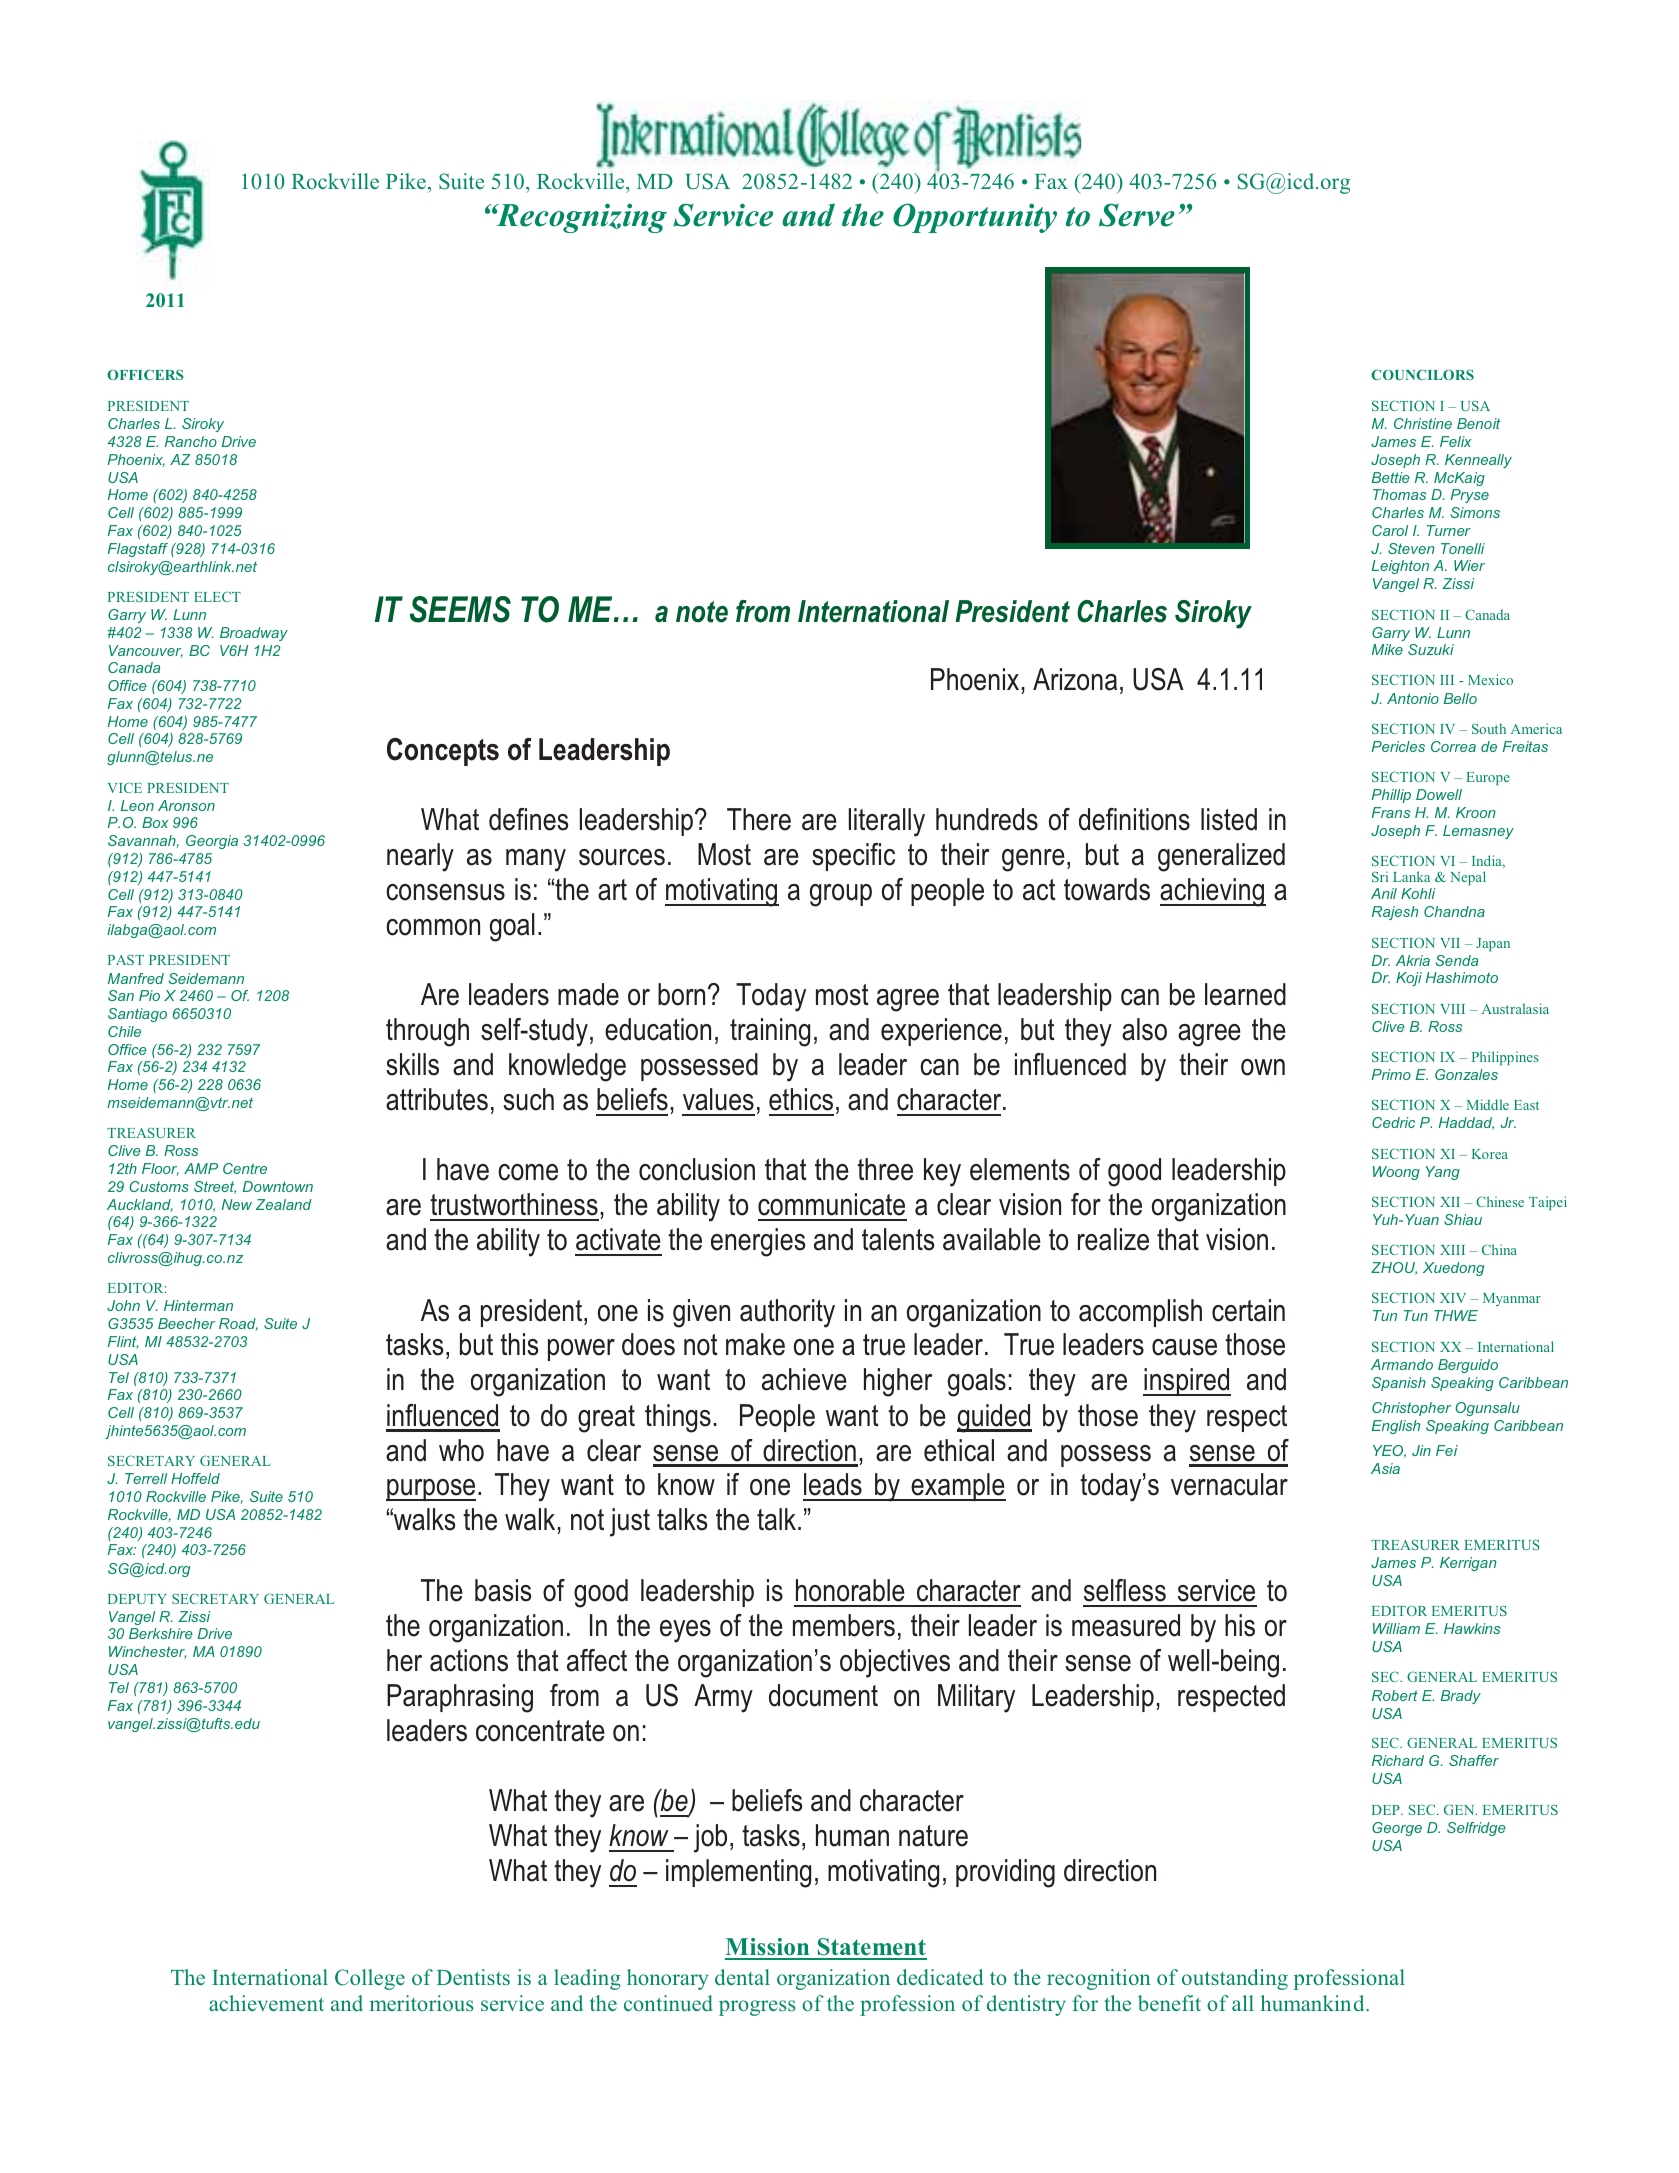 This page has height=2173, width=1679. What do you see at coordinates (885, 1169) in the page?
I see `three` at bounding box center [885, 1169].
